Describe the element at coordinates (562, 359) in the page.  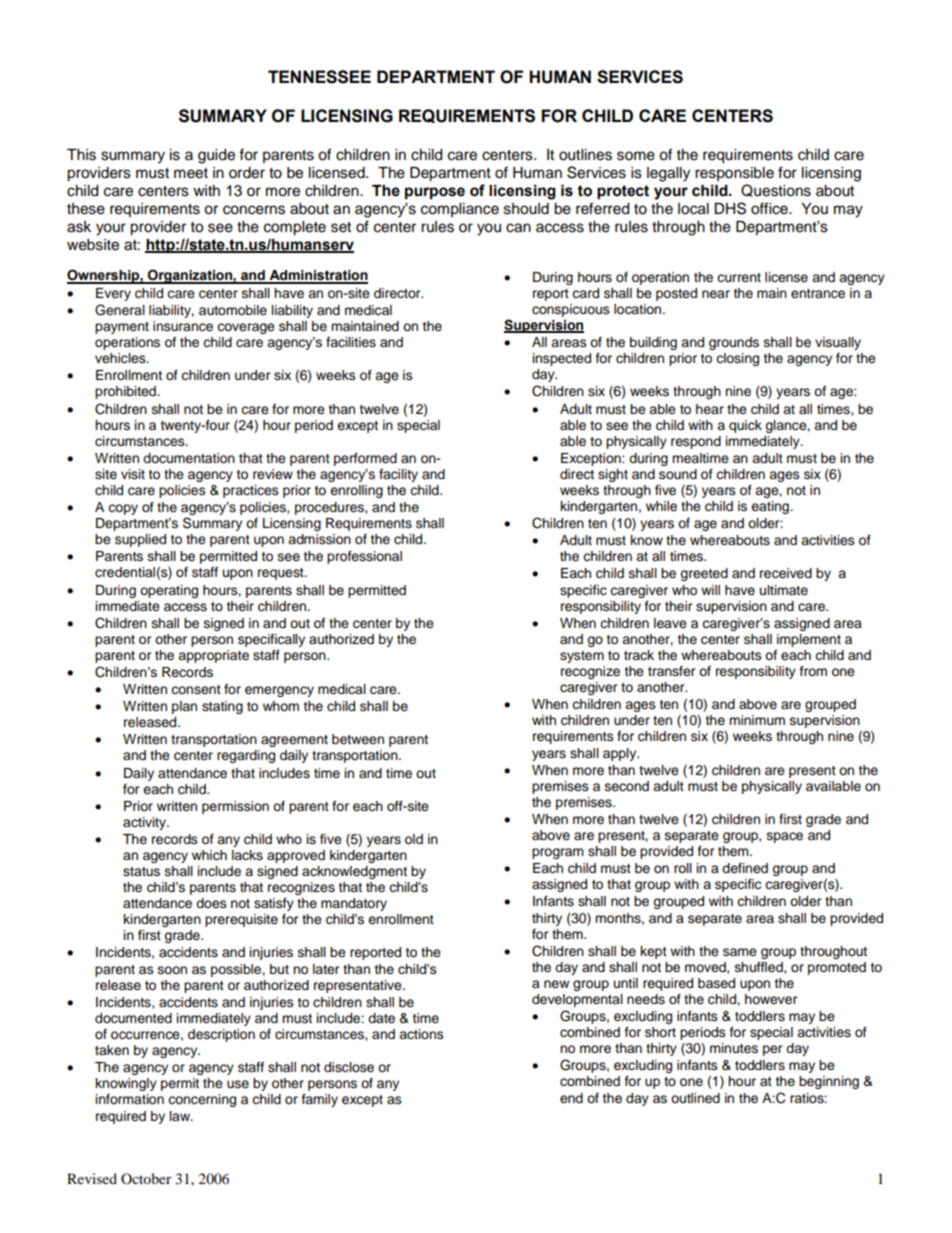
I see `inspected` at that location.
